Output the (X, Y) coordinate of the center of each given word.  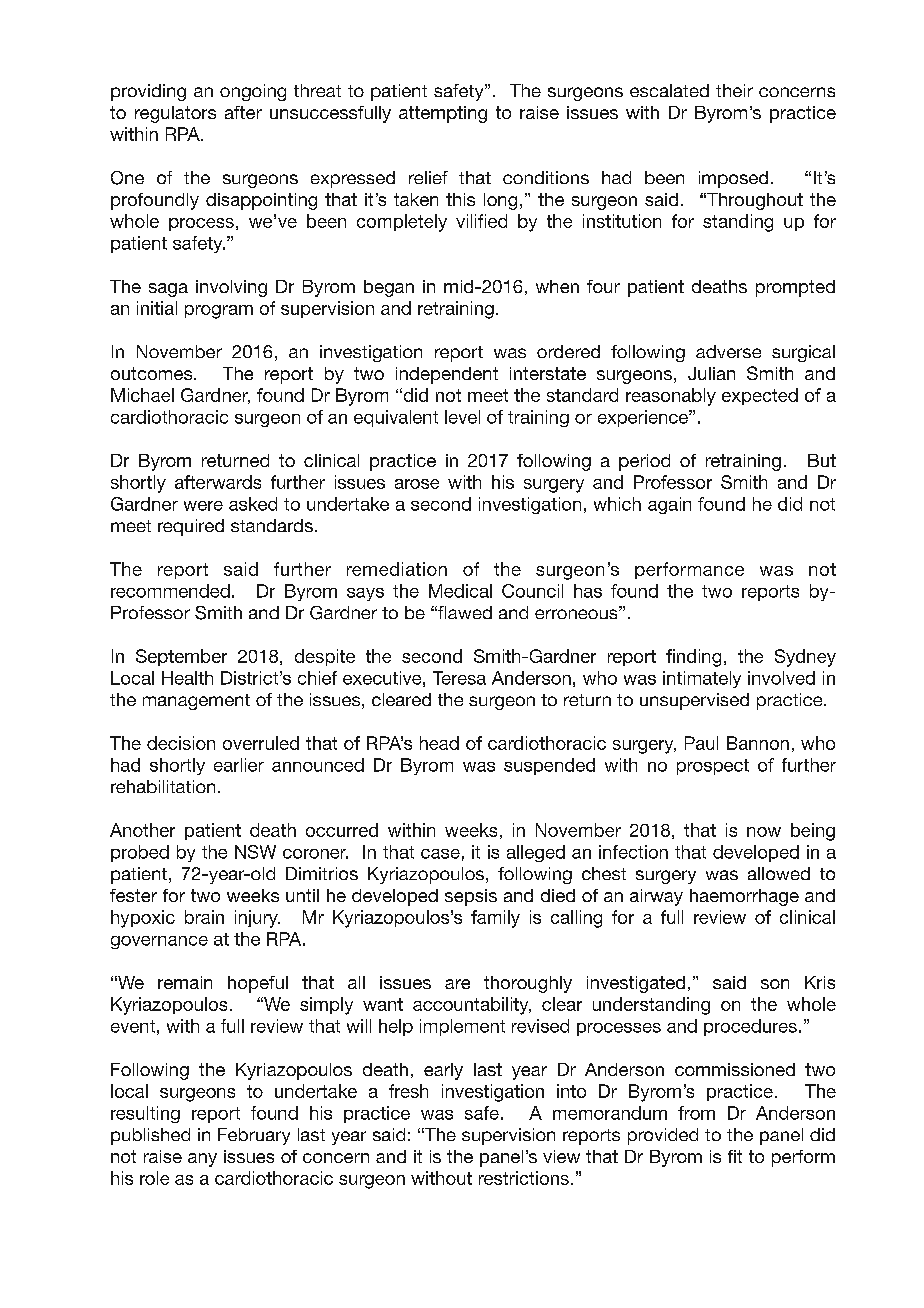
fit (735, 1156)
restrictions (524, 1178)
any (202, 1160)
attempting (443, 114)
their (734, 90)
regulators (175, 114)
